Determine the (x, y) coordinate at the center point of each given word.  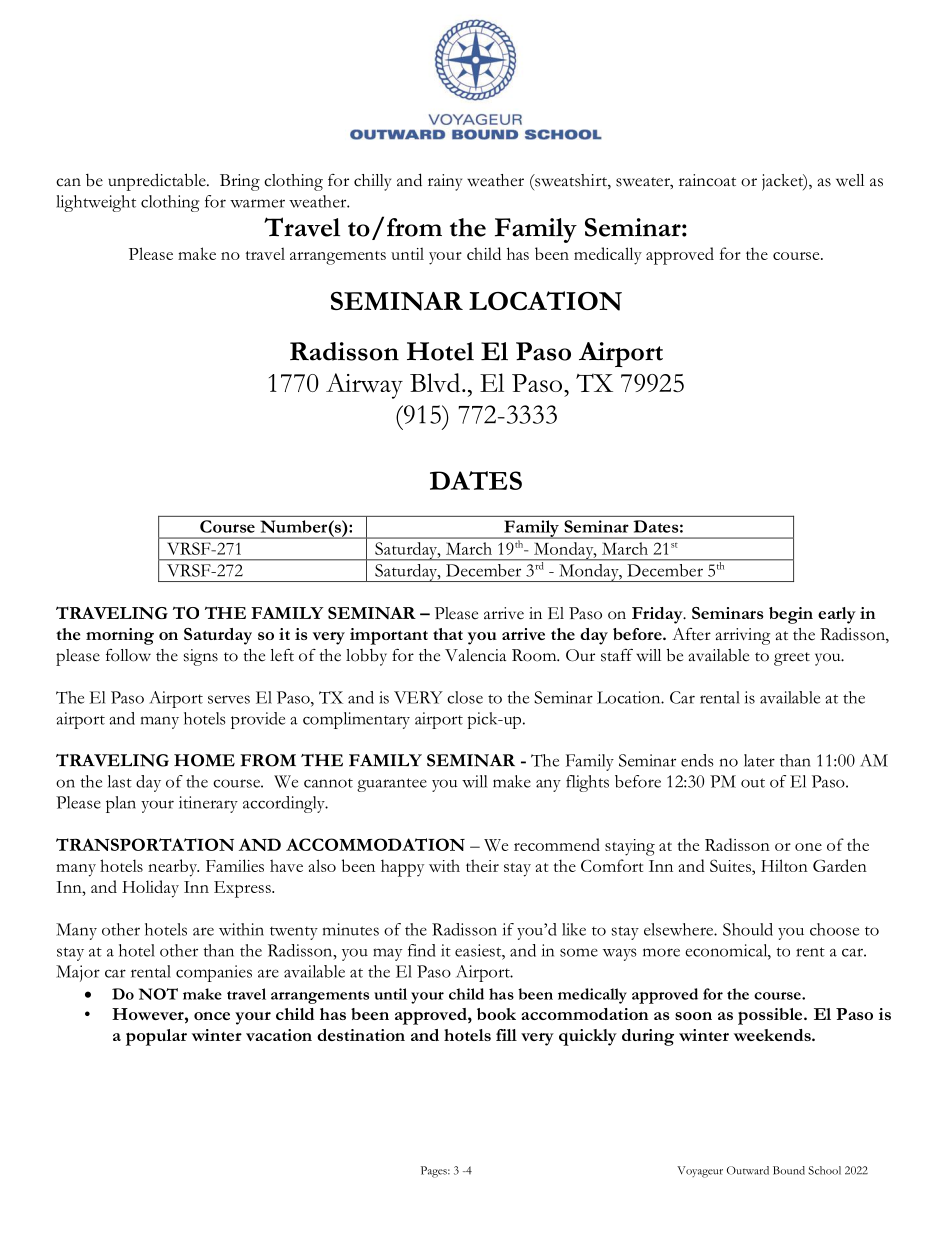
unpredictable (158, 182)
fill (506, 1035)
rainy (445, 182)
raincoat (707, 180)
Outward (748, 1170)
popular (156, 1037)
